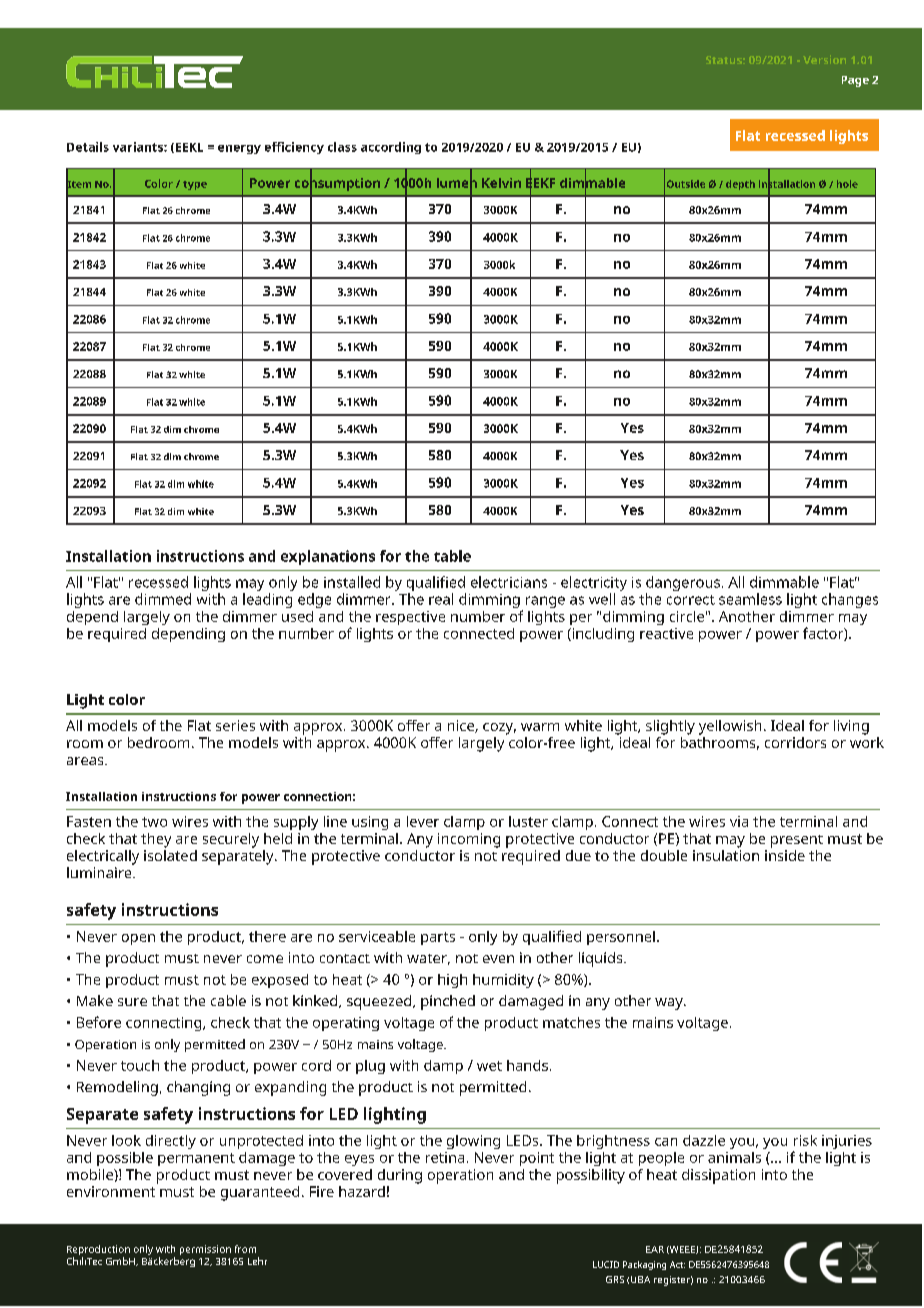 The image size is (924, 1308). What do you see at coordinates (740, 185) in the document?
I see `depth` at bounding box center [740, 185].
